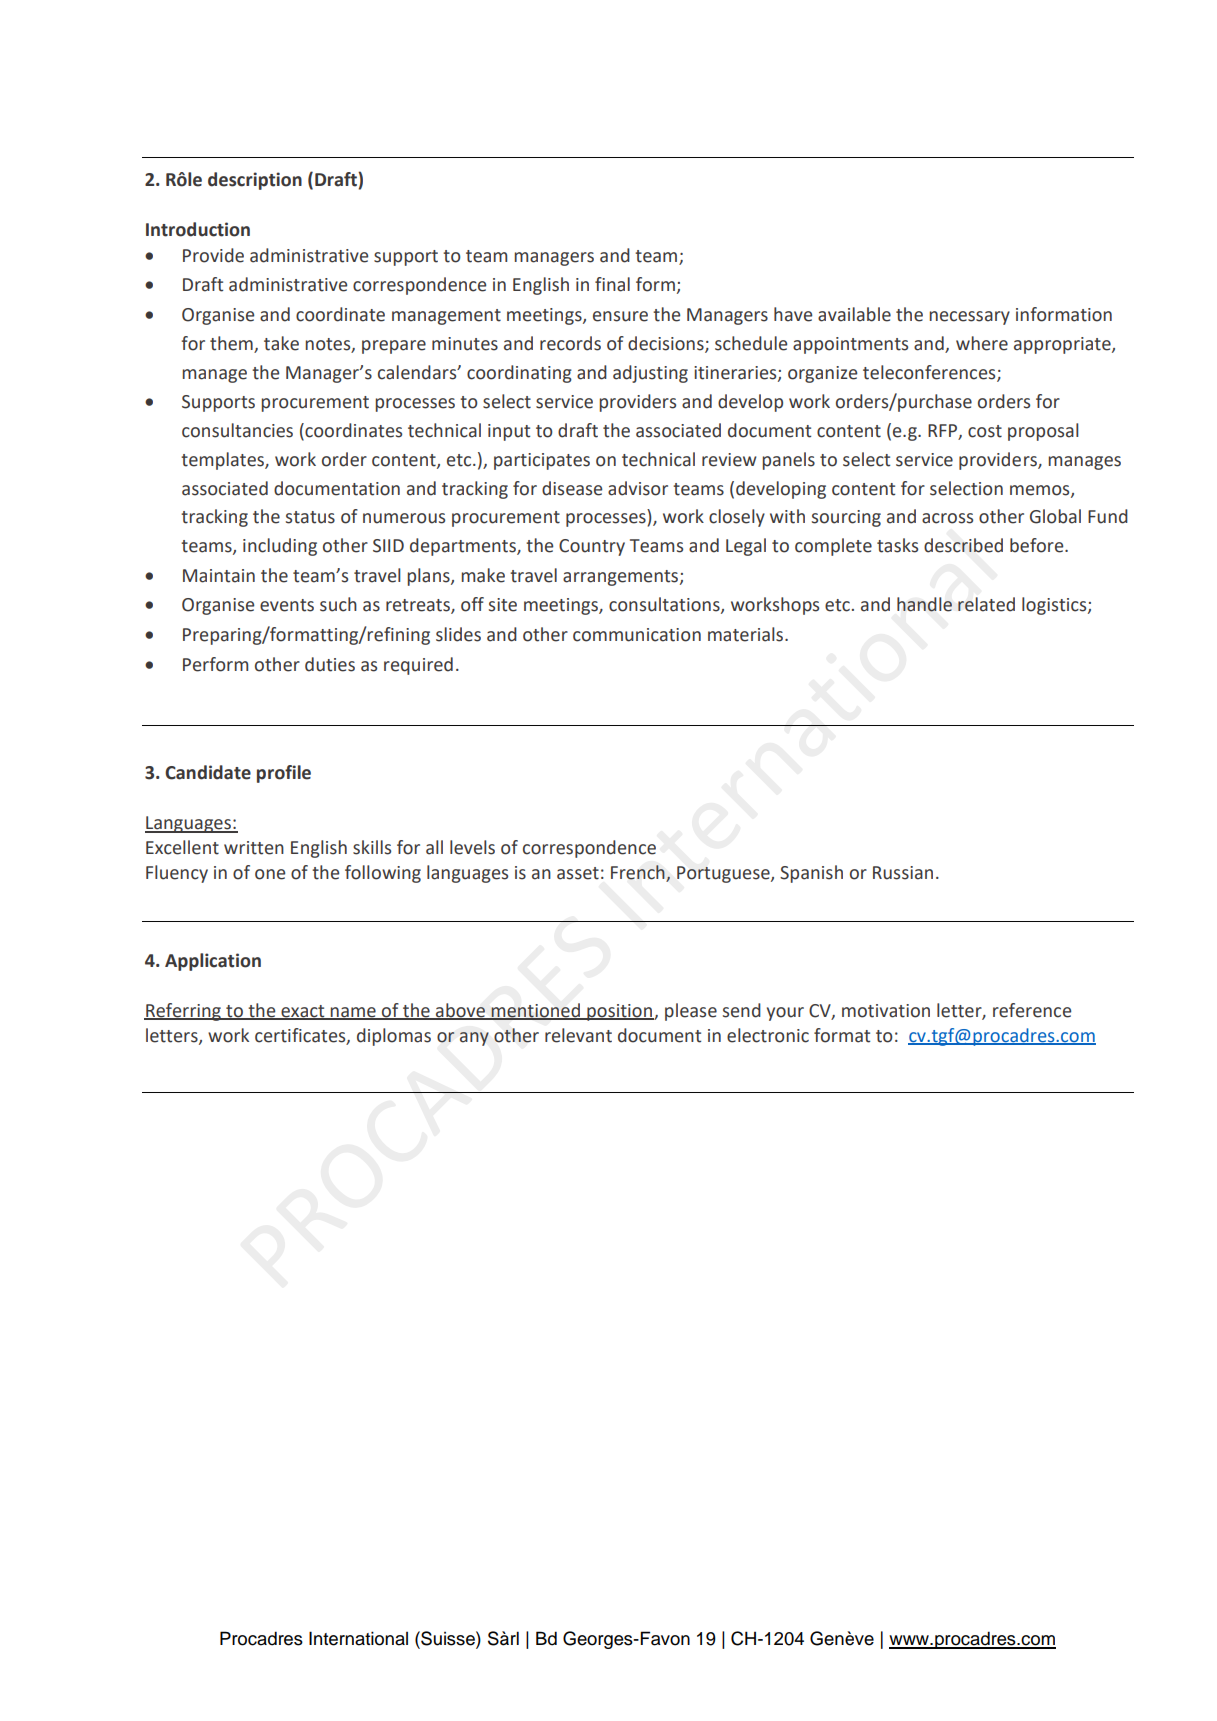  I want to click on final, so click(612, 284).
